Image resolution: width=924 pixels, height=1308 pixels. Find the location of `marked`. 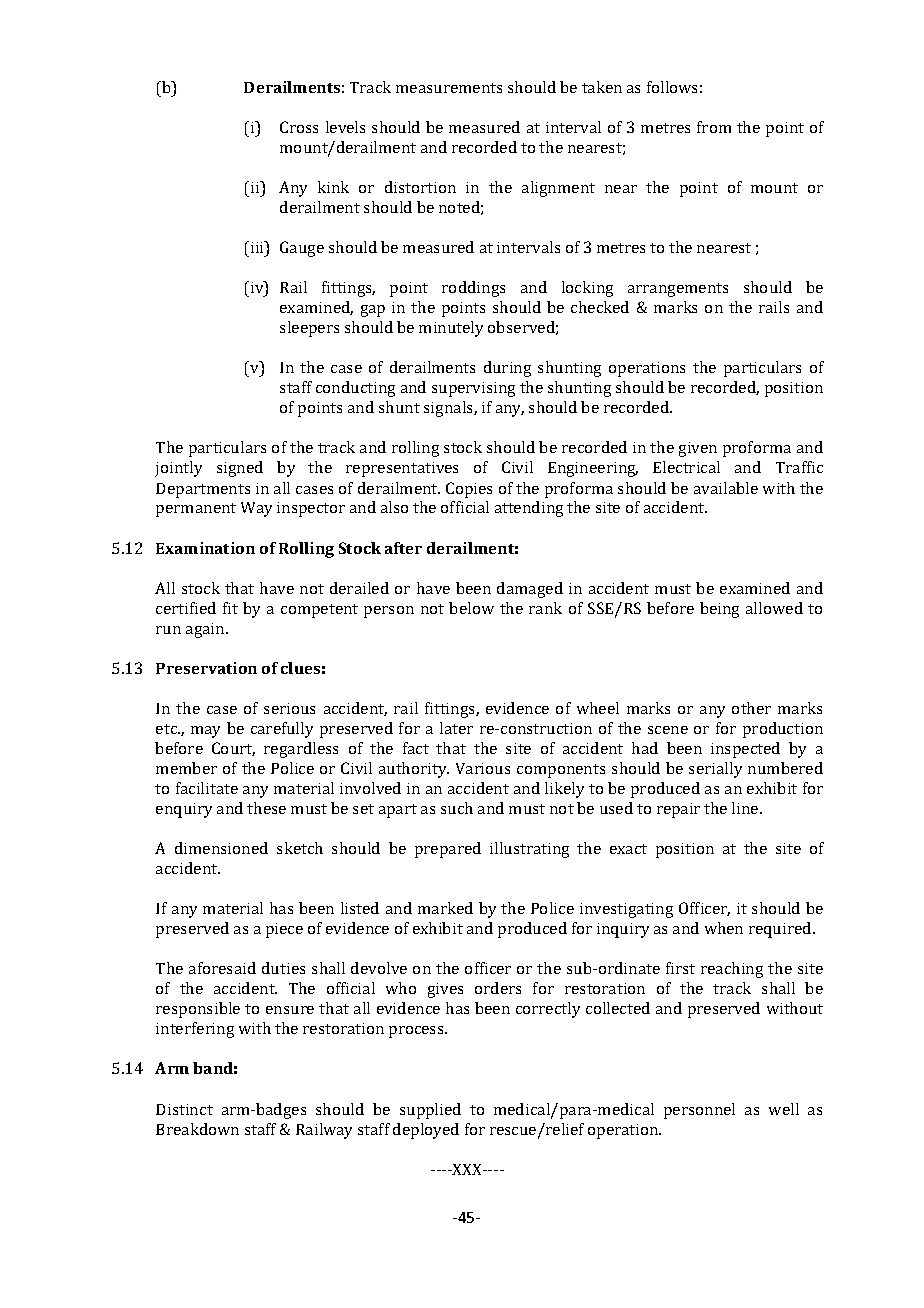

marked is located at coordinates (445, 908).
